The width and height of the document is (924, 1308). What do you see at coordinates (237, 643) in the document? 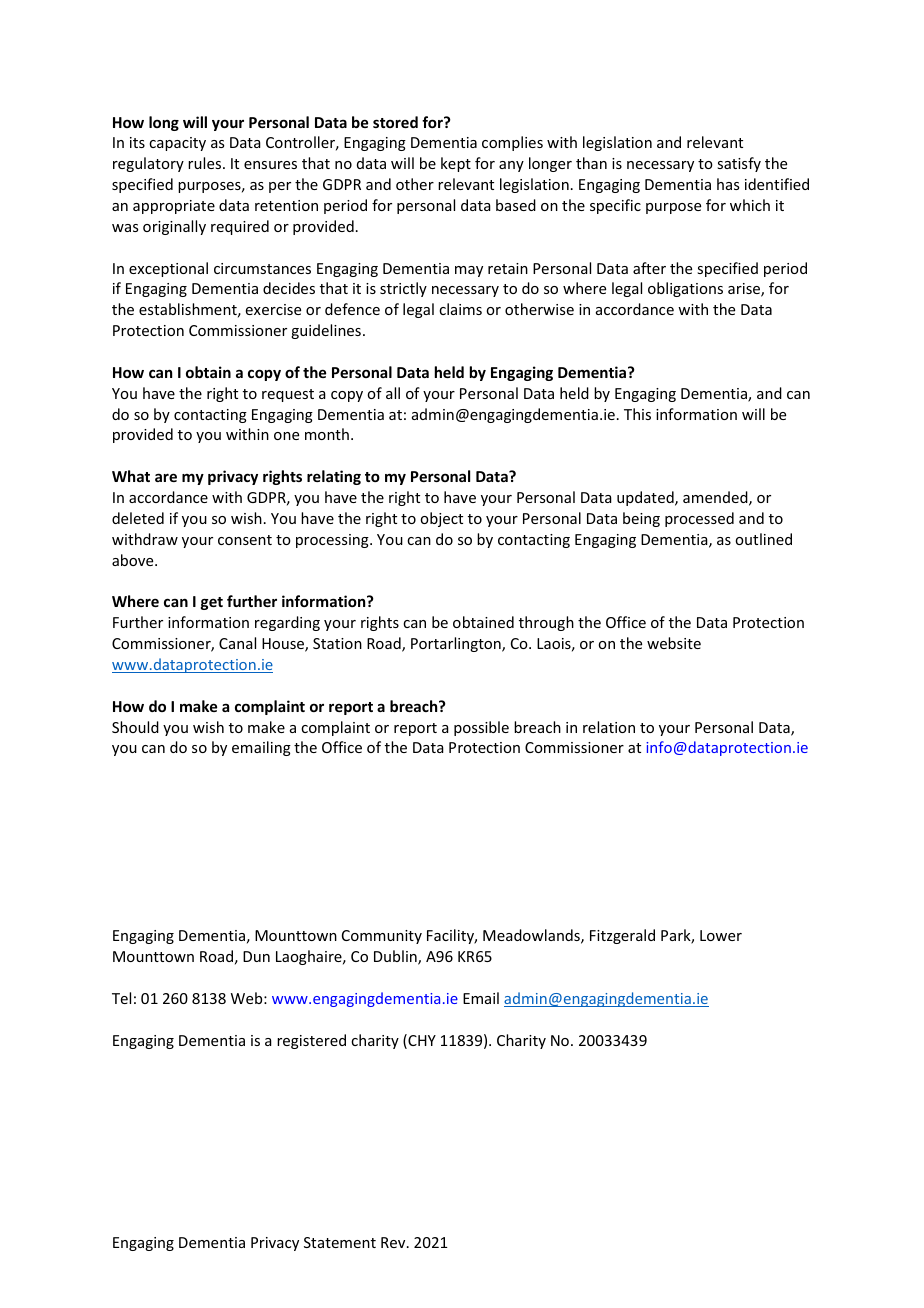
I see `Canal` at bounding box center [237, 643].
